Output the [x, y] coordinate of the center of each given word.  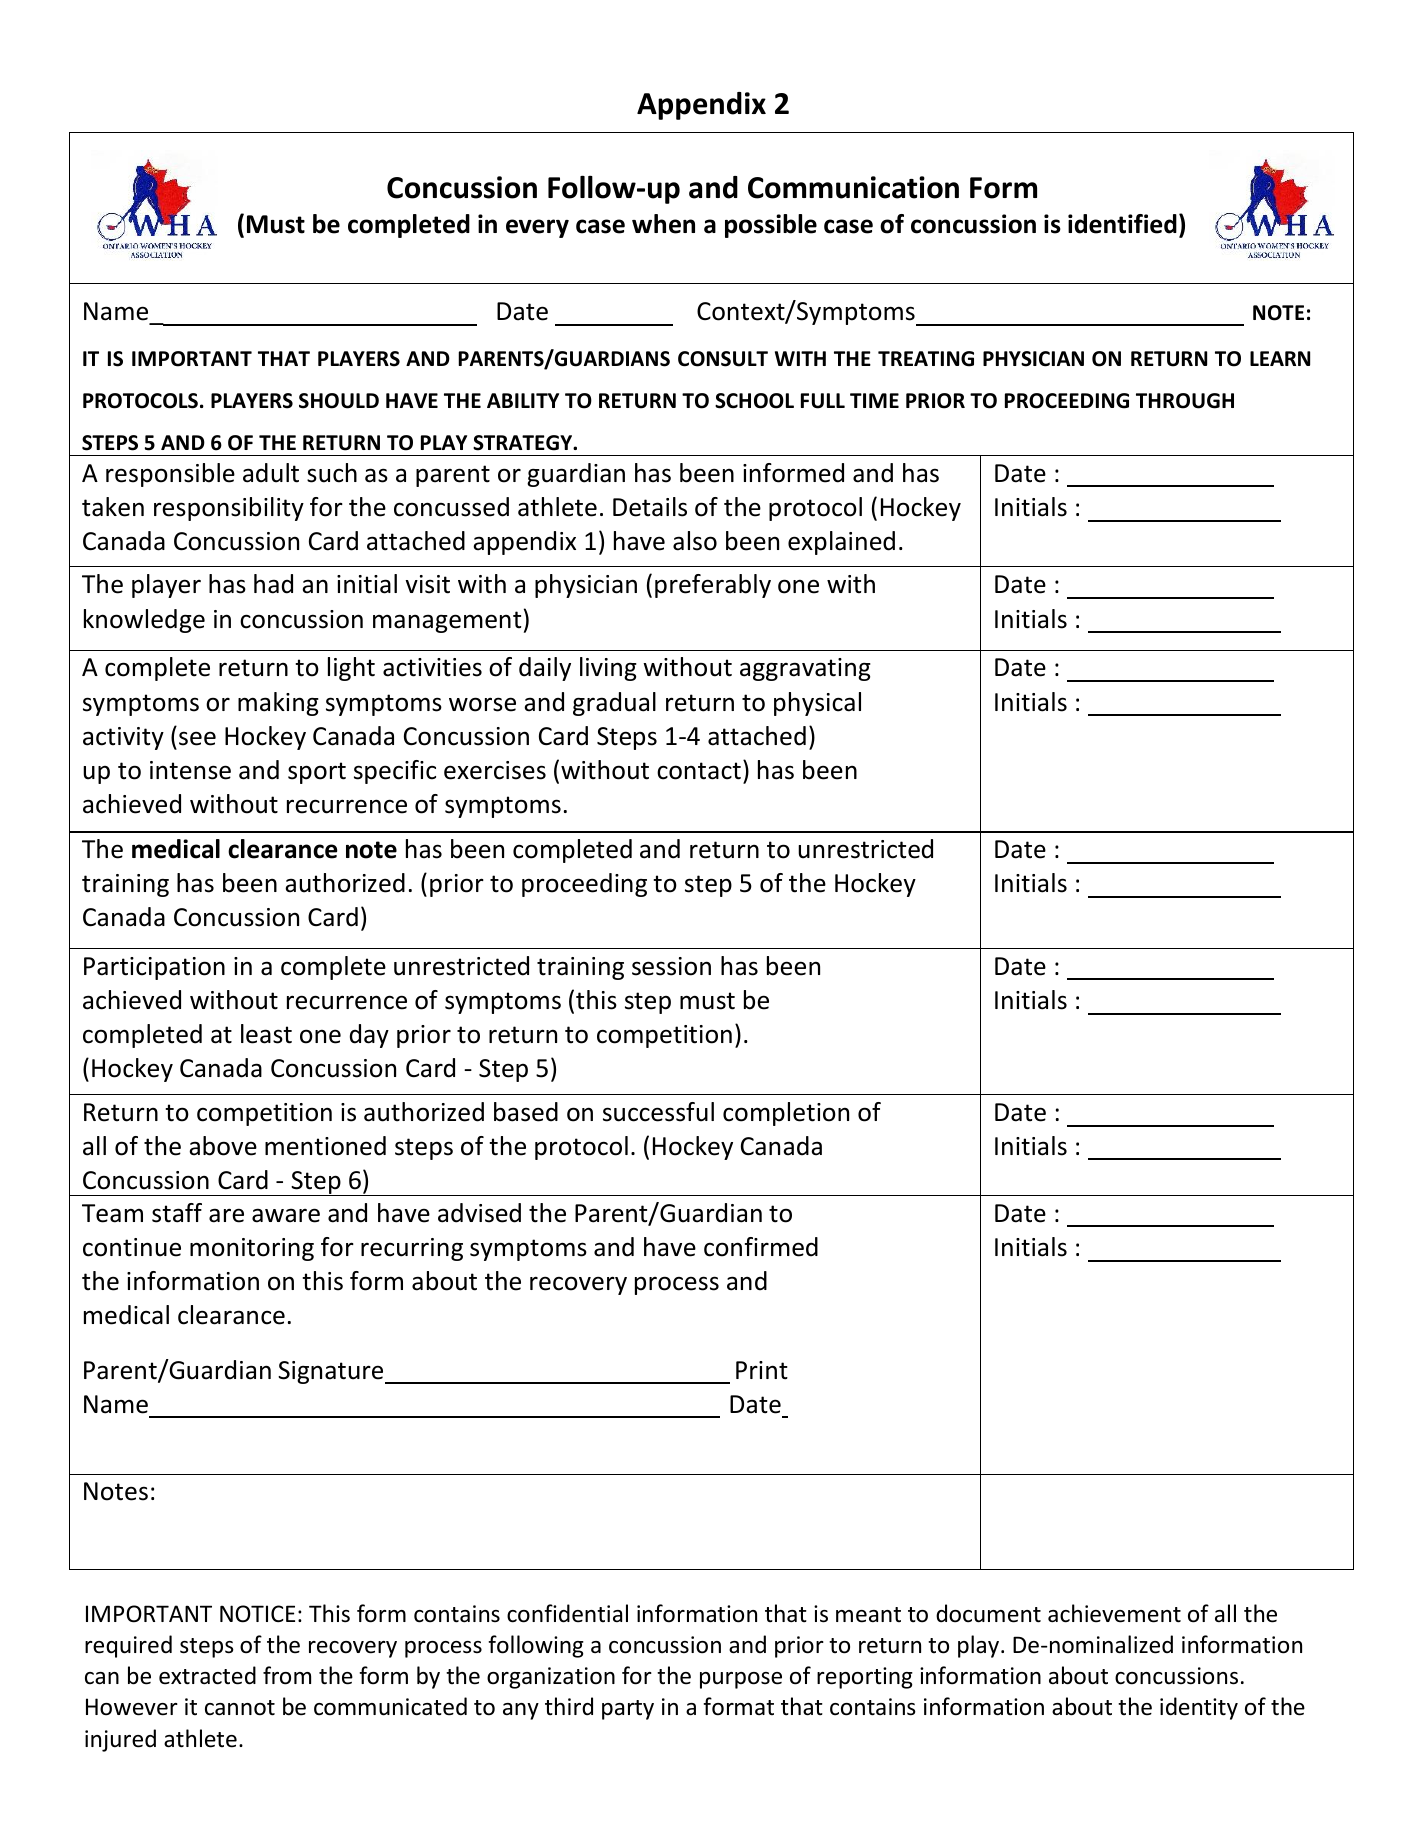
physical [817, 704]
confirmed [761, 1247]
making [278, 704]
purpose [741, 1680]
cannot [240, 1708]
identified [1122, 224]
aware [286, 1215]
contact [699, 771]
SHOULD [339, 401]
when [663, 224]
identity [1199, 1708]
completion [786, 1114]
